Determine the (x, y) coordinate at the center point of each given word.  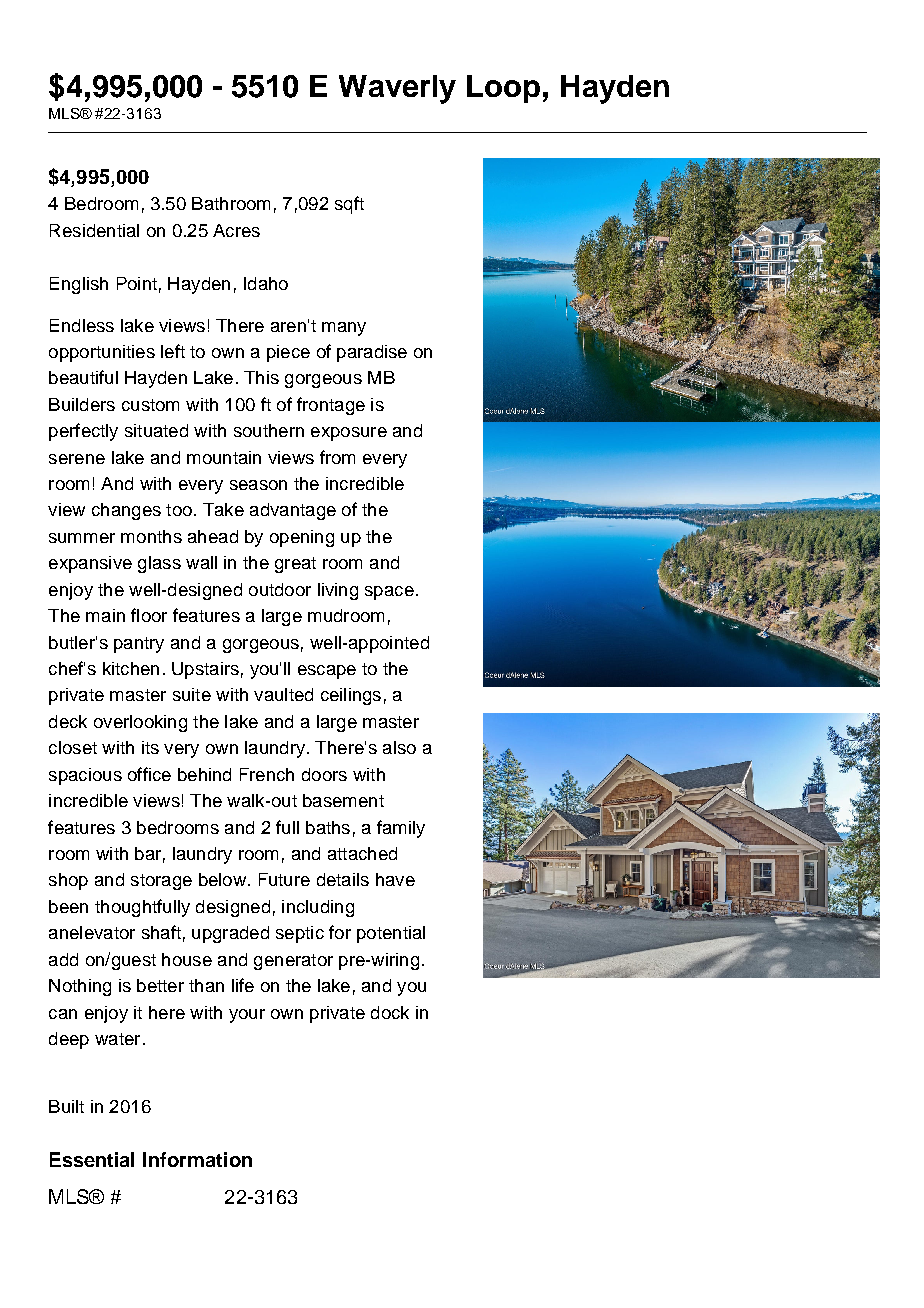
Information (197, 1159)
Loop (503, 89)
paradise (372, 353)
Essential (92, 1159)
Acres (236, 230)
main (105, 615)
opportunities (102, 353)
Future (284, 879)
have (395, 879)
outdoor (280, 589)
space (389, 593)
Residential (94, 230)
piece (288, 353)
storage (161, 882)
